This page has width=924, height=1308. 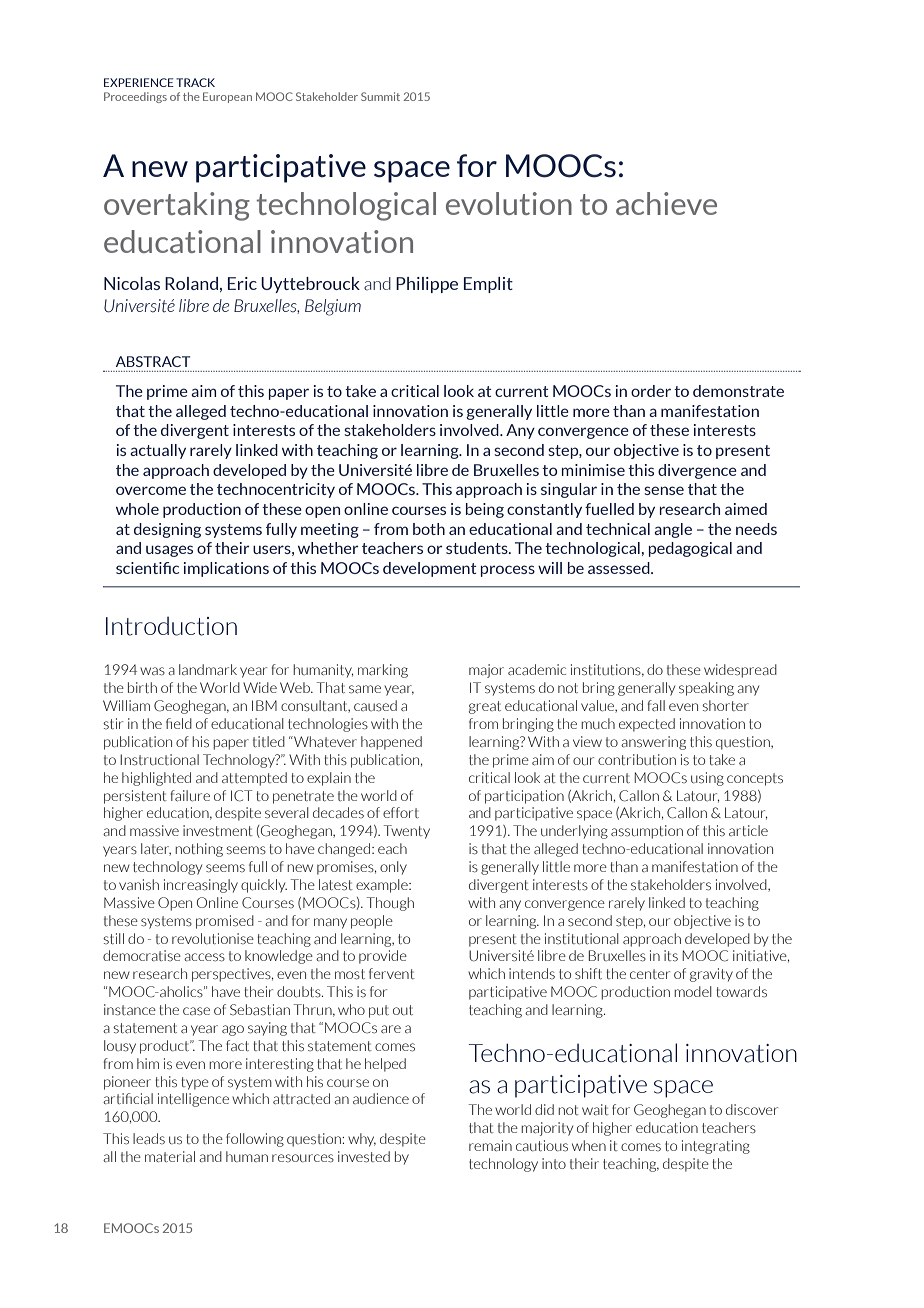 I want to click on actually, so click(x=158, y=451).
